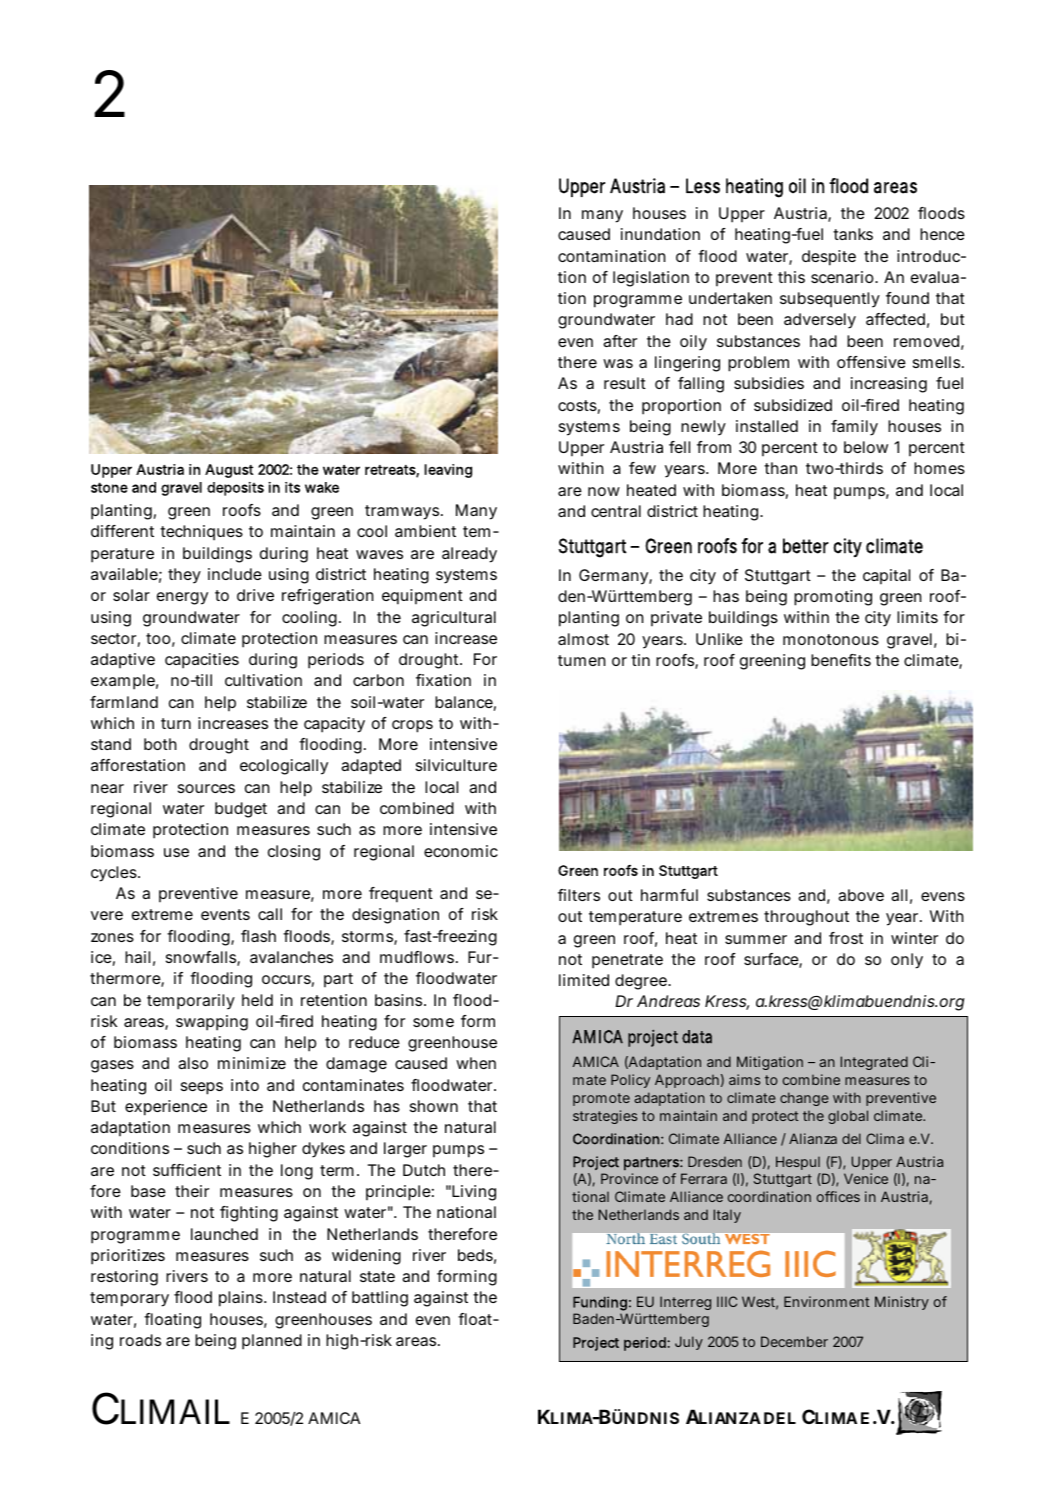  What do you see at coordinates (412, 726) in the screenshot?
I see `crops` at bounding box center [412, 726].
